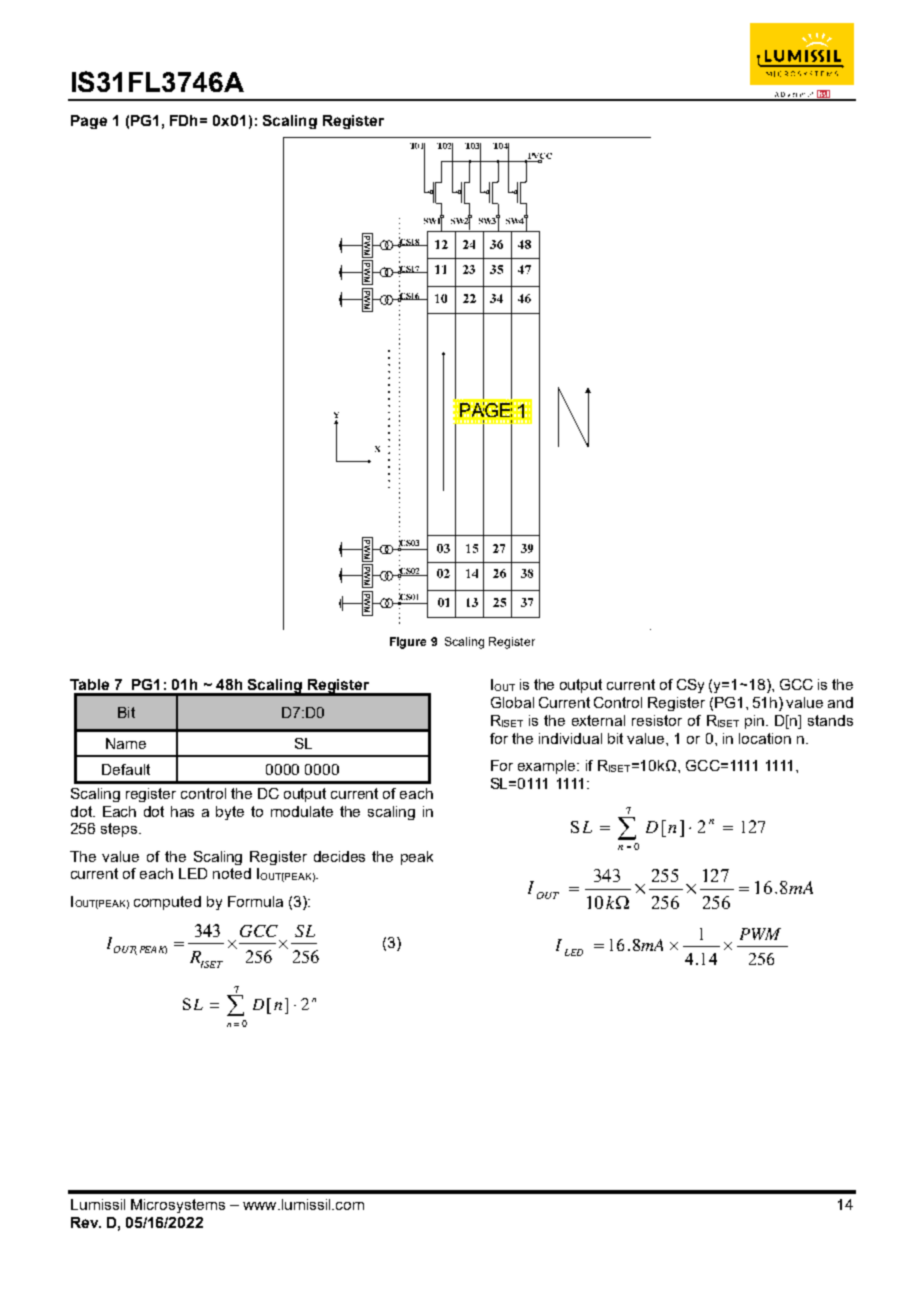 The width and height of the screenshot is (924, 1308). Describe the element at coordinates (126, 743) in the screenshot. I see `Name` at that location.
